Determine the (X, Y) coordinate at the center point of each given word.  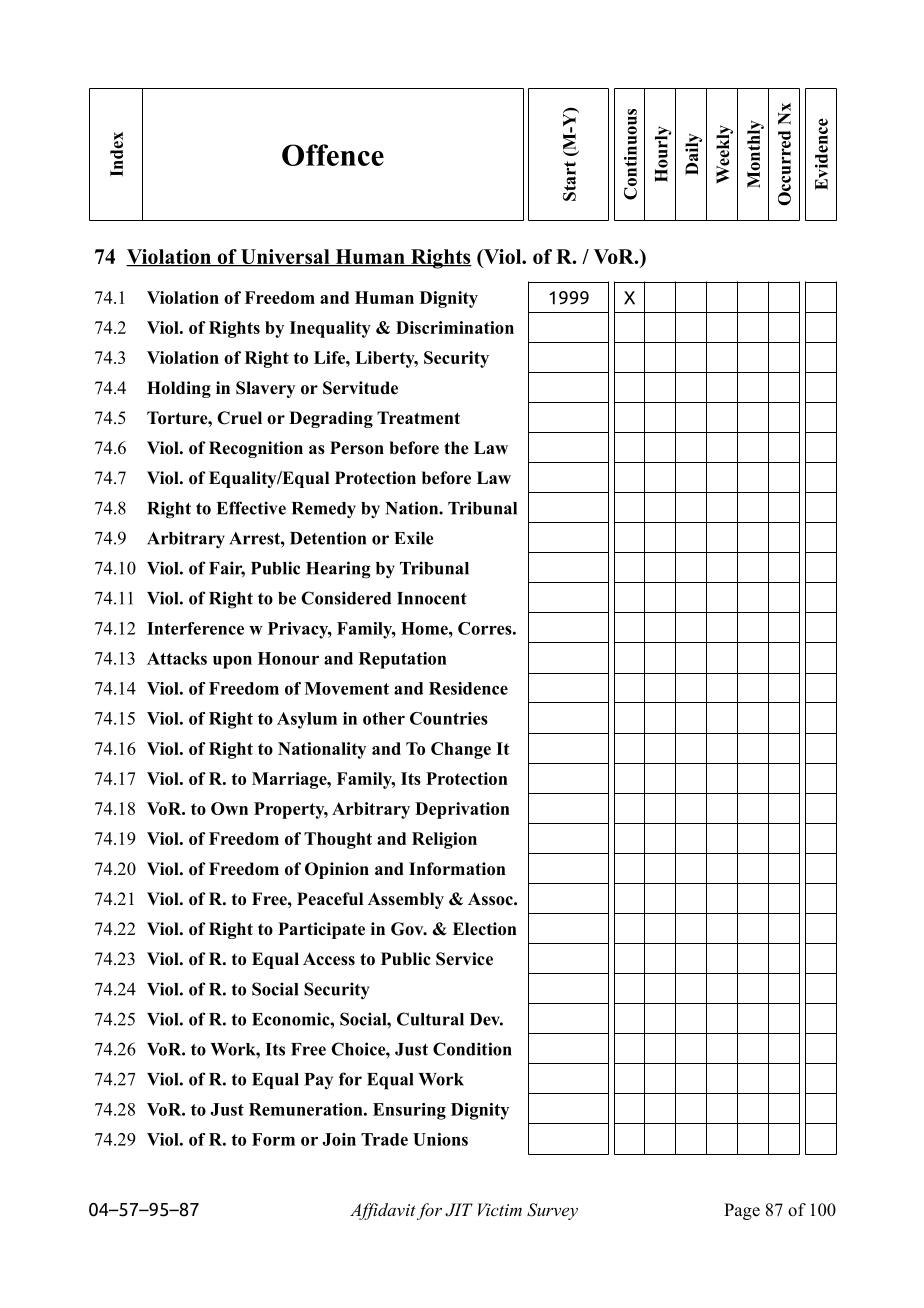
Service (464, 959)
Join (339, 1139)
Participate (321, 930)
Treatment (418, 418)
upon (232, 662)
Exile (414, 538)
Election (485, 929)
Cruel (239, 418)
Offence (333, 155)
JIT (459, 1210)
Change (461, 750)
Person (357, 448)
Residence (468, 688)
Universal (285, 258)
